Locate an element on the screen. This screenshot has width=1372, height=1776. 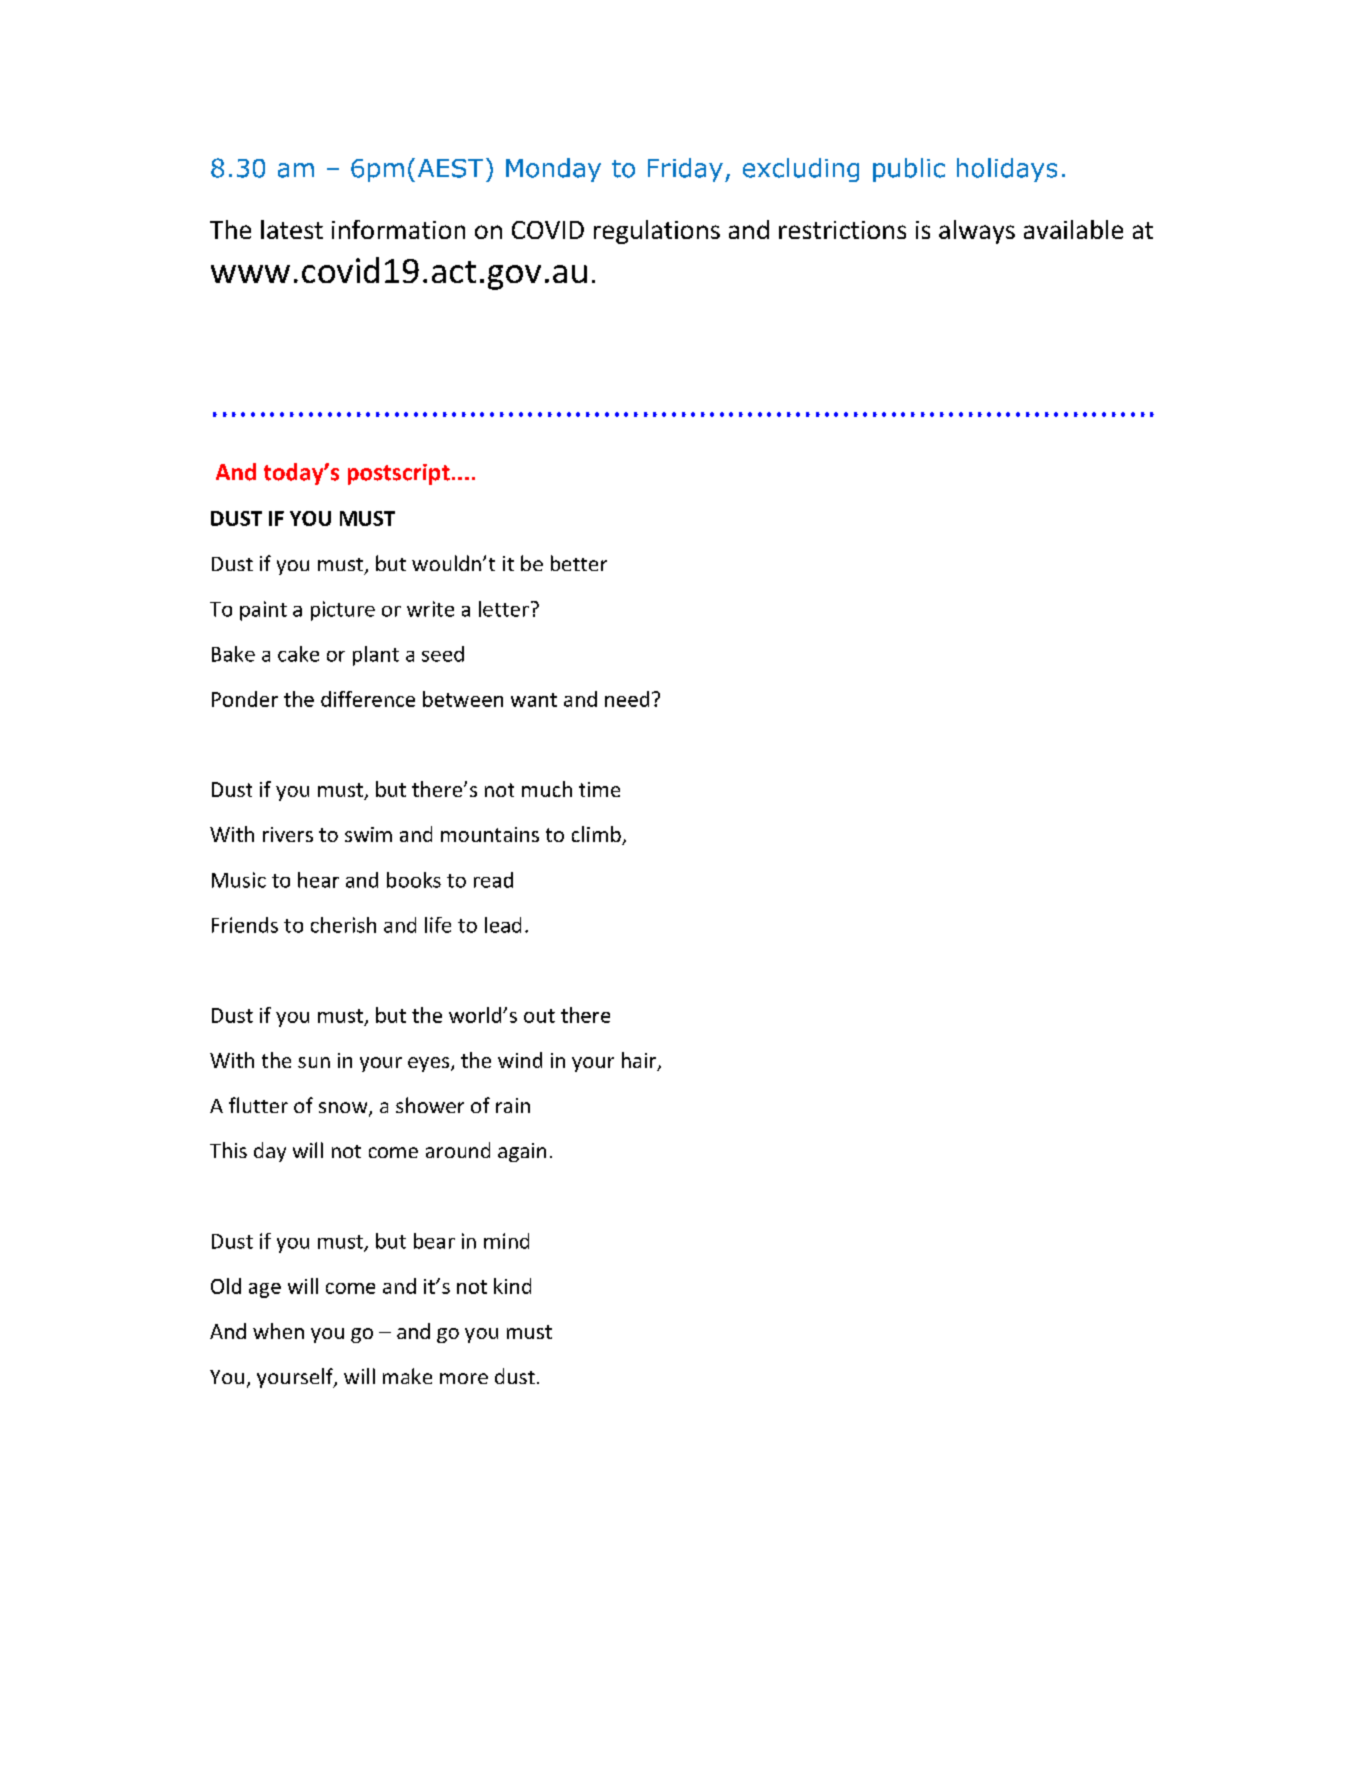
better is located at coordinates (579, 563).
